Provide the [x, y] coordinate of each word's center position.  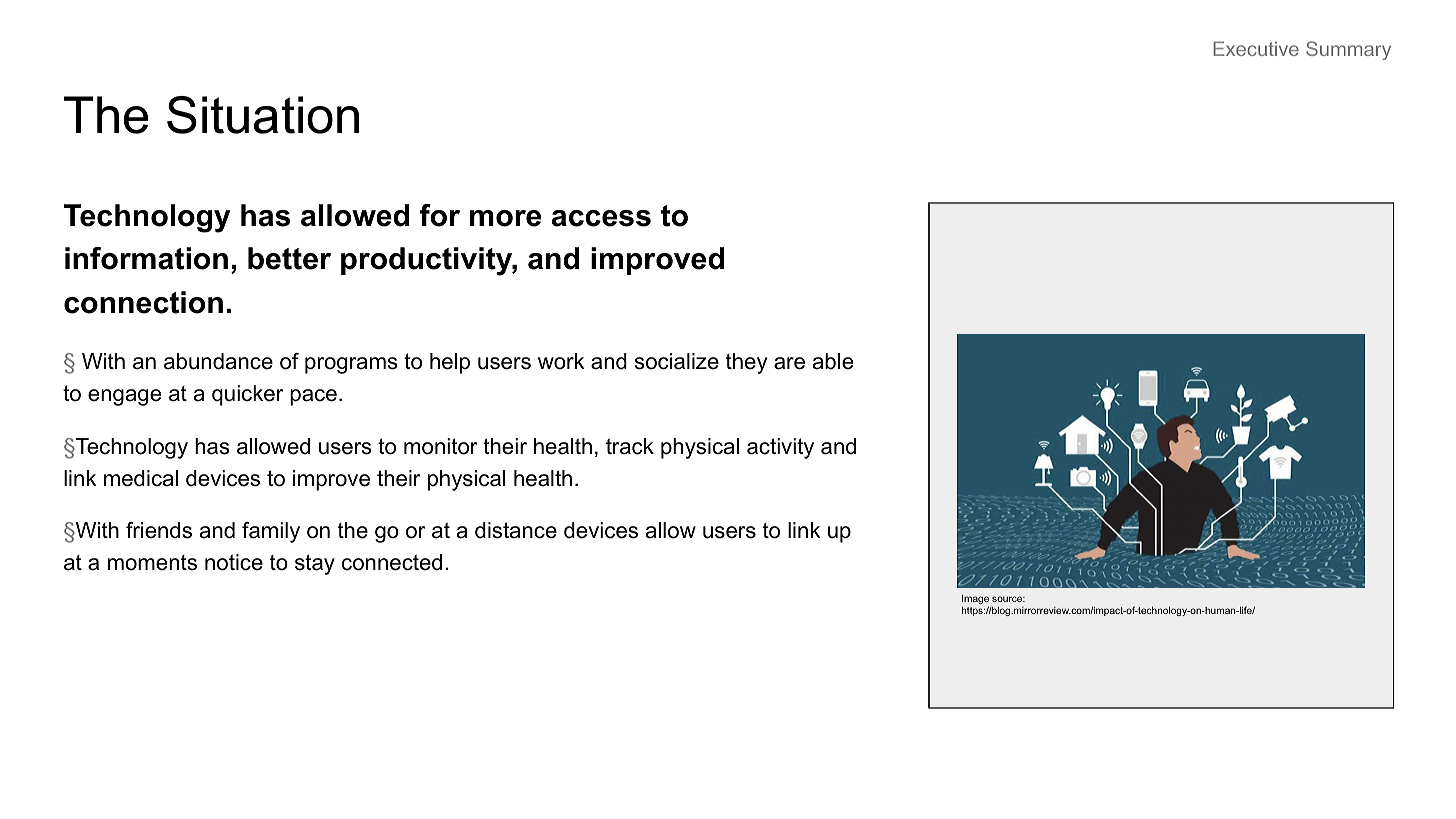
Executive [1256, 48]
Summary [1348, 50]
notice [234, 562]
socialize [677, 361]
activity [780, 448]
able [833, 361]
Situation [263, 115]
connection [143, 302]
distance [516, 530]
